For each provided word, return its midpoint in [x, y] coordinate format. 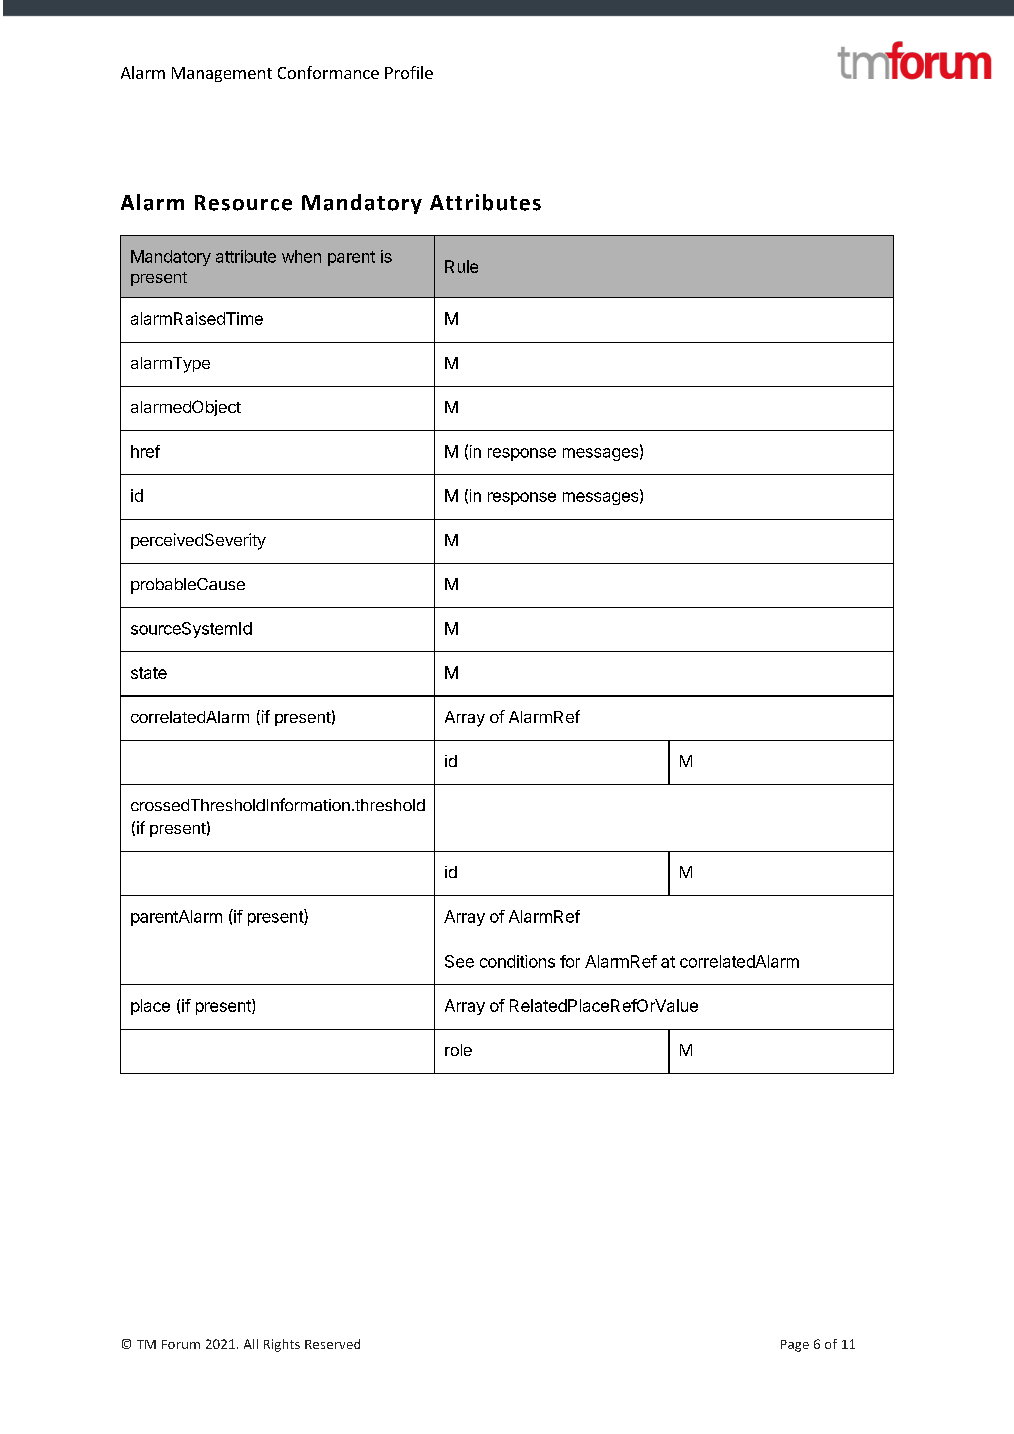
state [149, 673]
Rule [461, 266]
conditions [517, 961]
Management [222, 74]
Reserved [332, 1344]
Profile [409, 72]
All [251, 1344]
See [459, 961]
